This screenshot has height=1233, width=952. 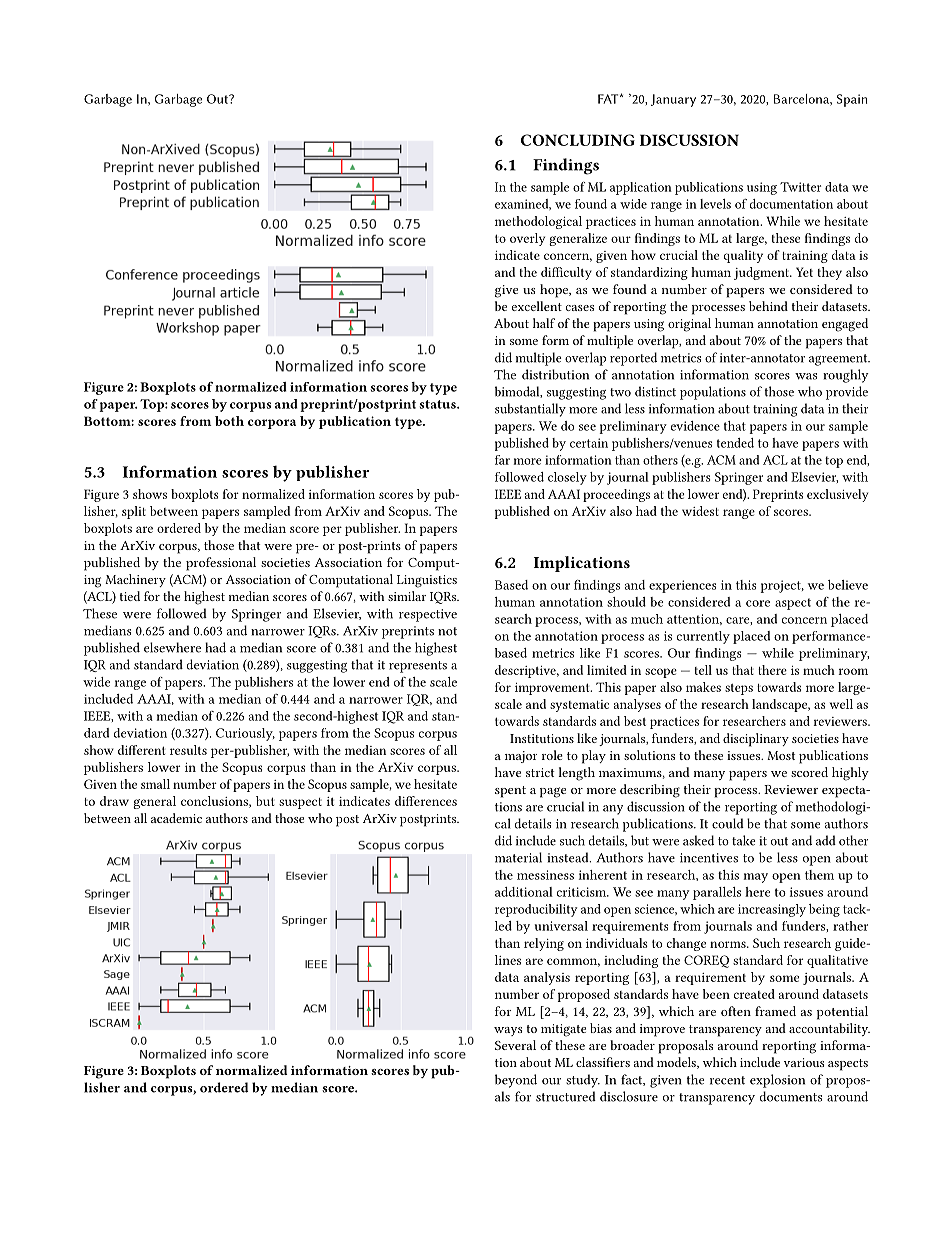 What do you see at coordinates (544, 323) in the screenshot?
I see `half` at bounding box center [544, 323].
